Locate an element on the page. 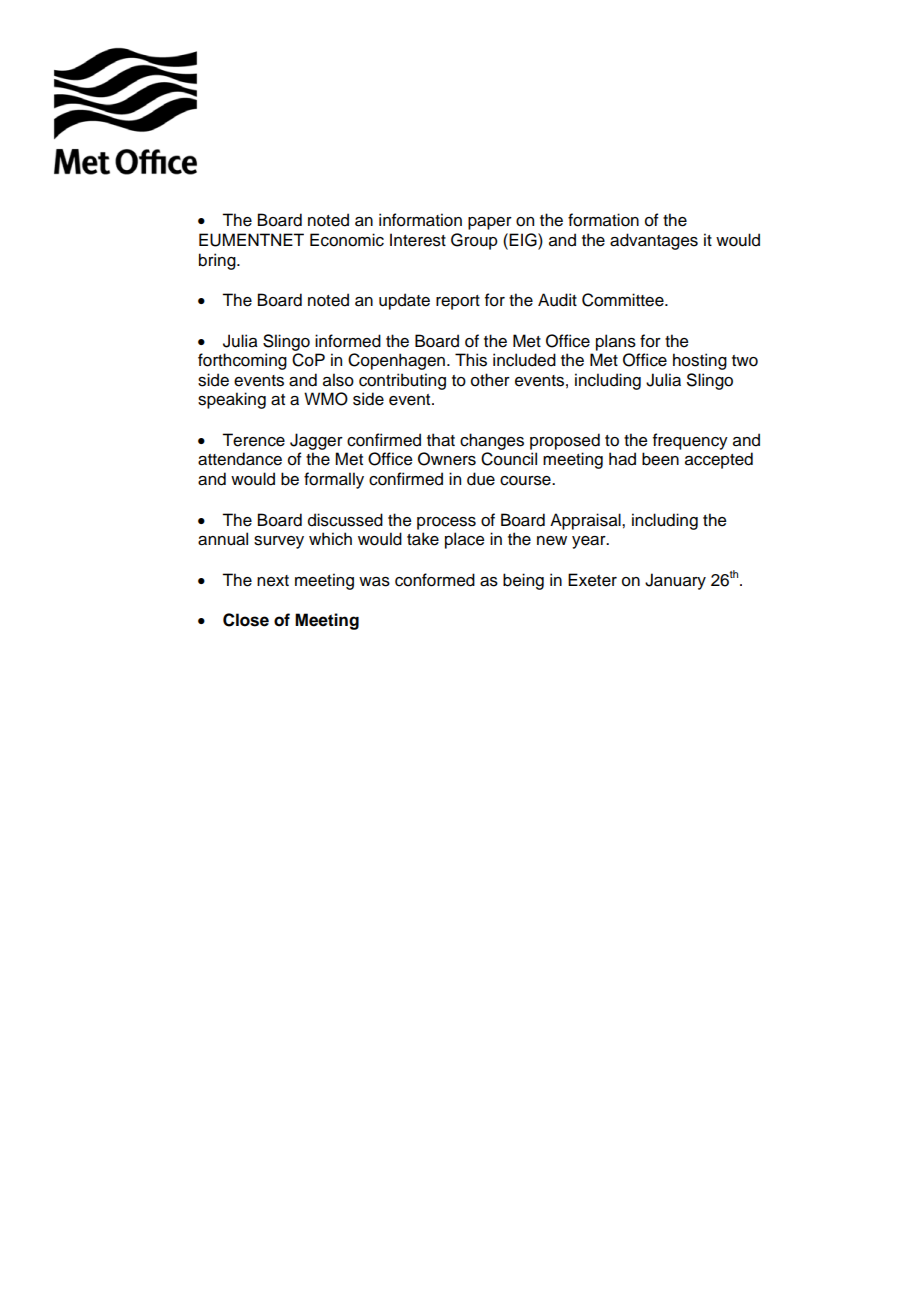 The height and width of the image is (1308, 924). Terence is located at coordinates (253, 440).
